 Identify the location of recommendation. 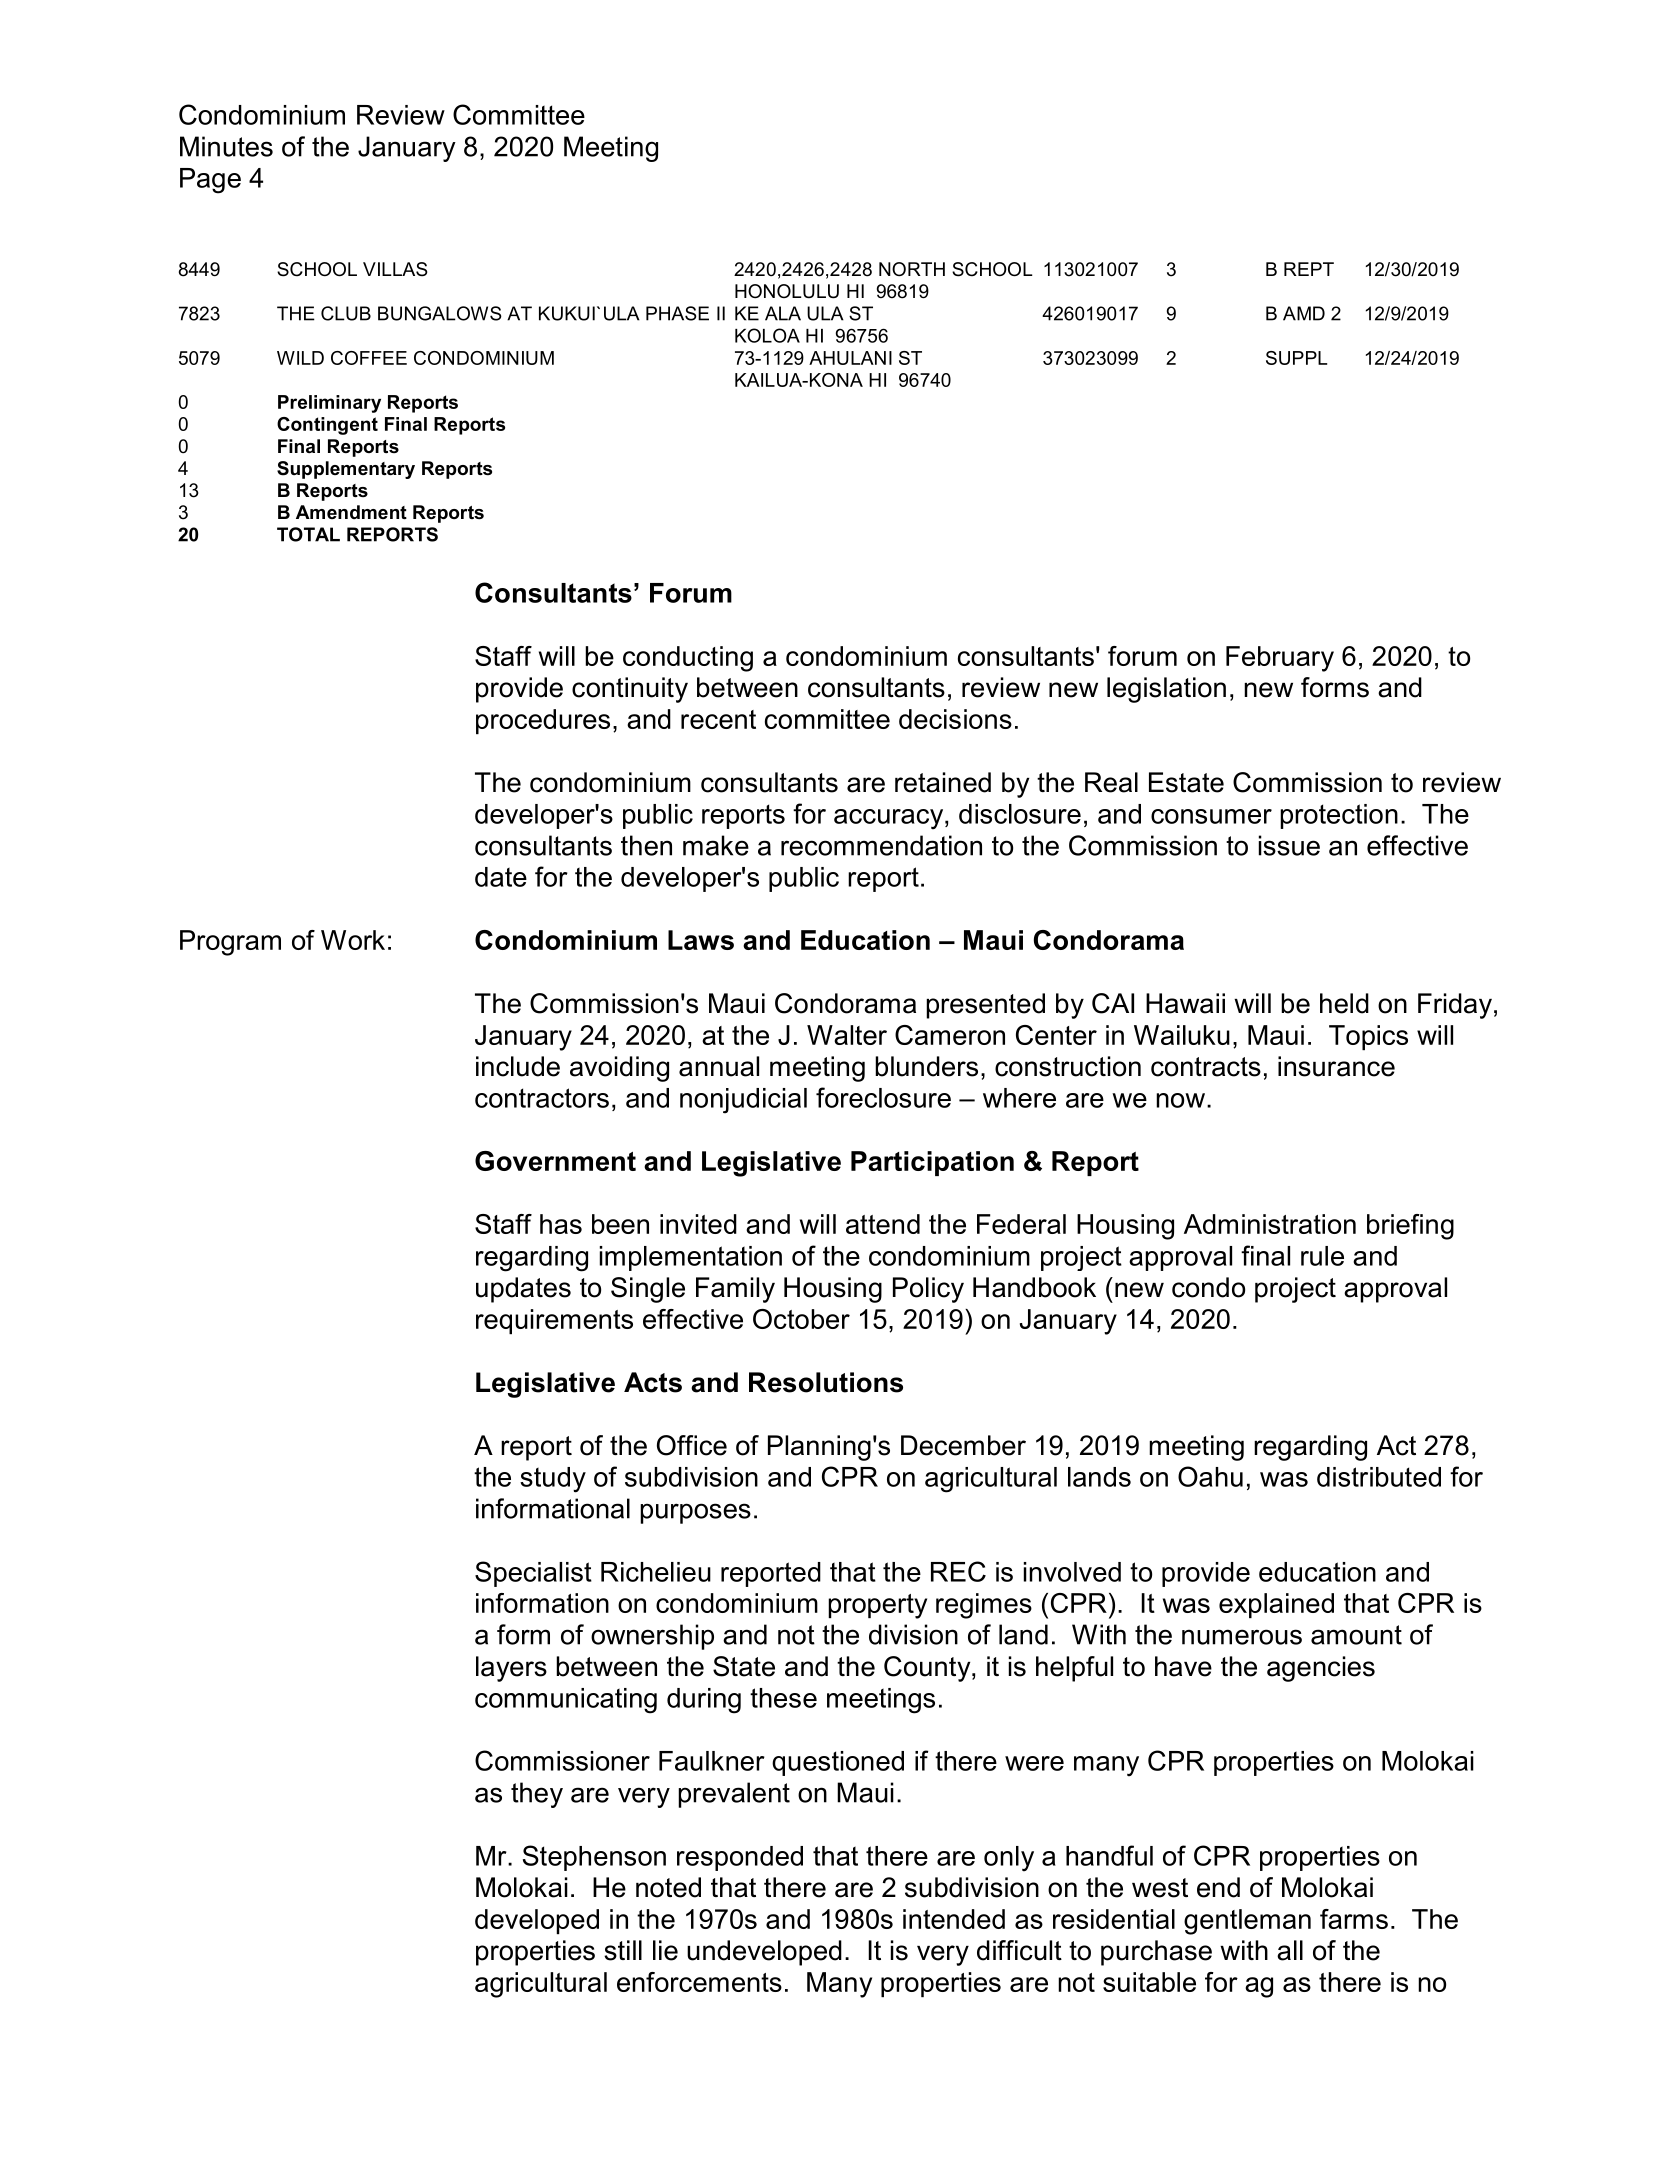
(881, 845).
